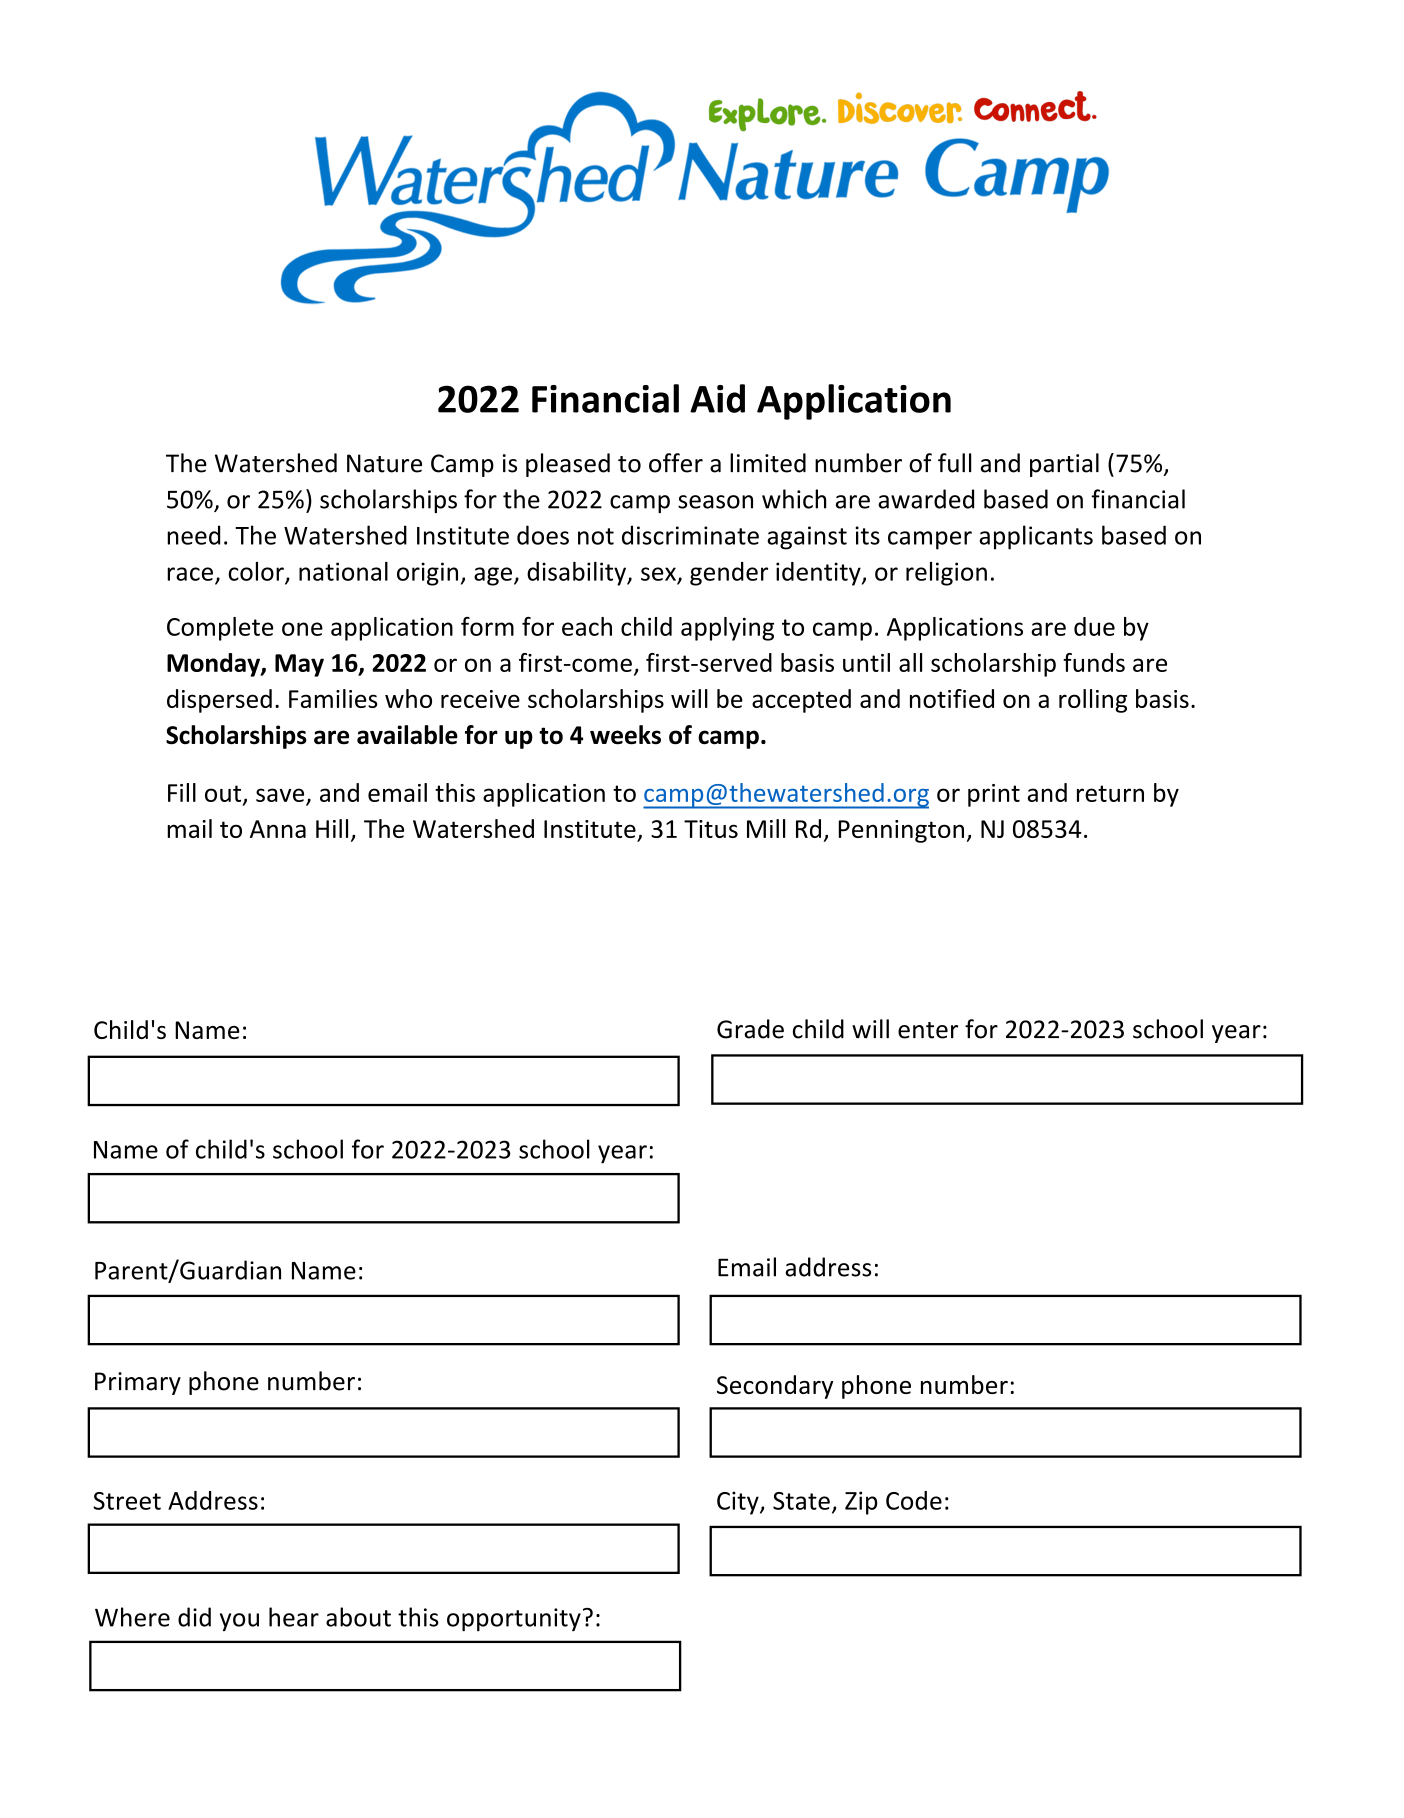 Image resolution: width=1404 pixels, height=1818 pixels. Describe the element at coordinates (278, 829) in the screenshot. I see `Anna` at that location.
